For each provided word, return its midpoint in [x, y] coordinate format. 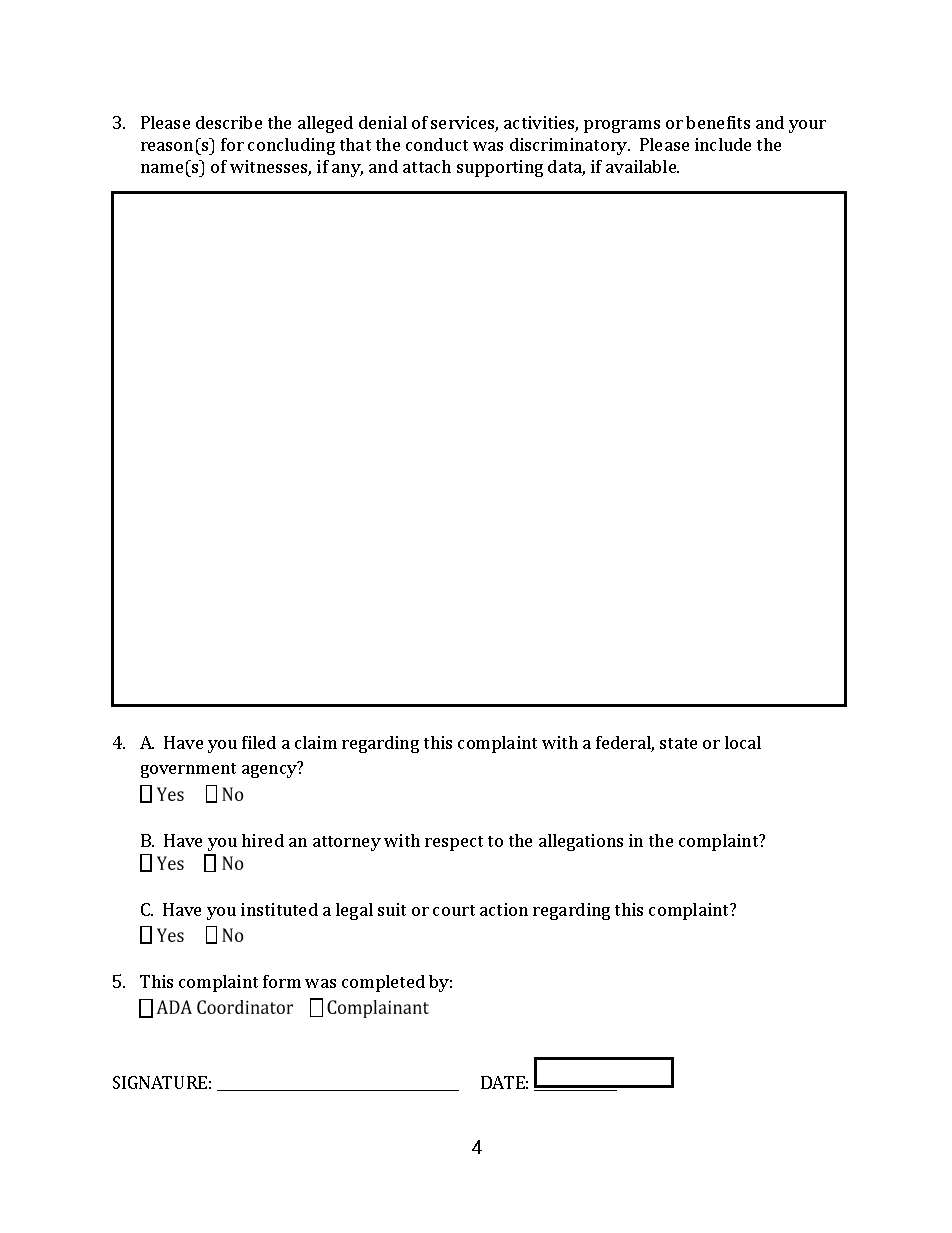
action [504, 909]
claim [316, 742]
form [282, 981]
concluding [291, 146]
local [743, 742]
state [678, 743]
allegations [581, 842]
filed [259, 742]
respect [454, 843]
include [723, 144]
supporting [500, 168]
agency [269, 771]
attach [427, 166]
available [642, 166]
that [355, 144]
